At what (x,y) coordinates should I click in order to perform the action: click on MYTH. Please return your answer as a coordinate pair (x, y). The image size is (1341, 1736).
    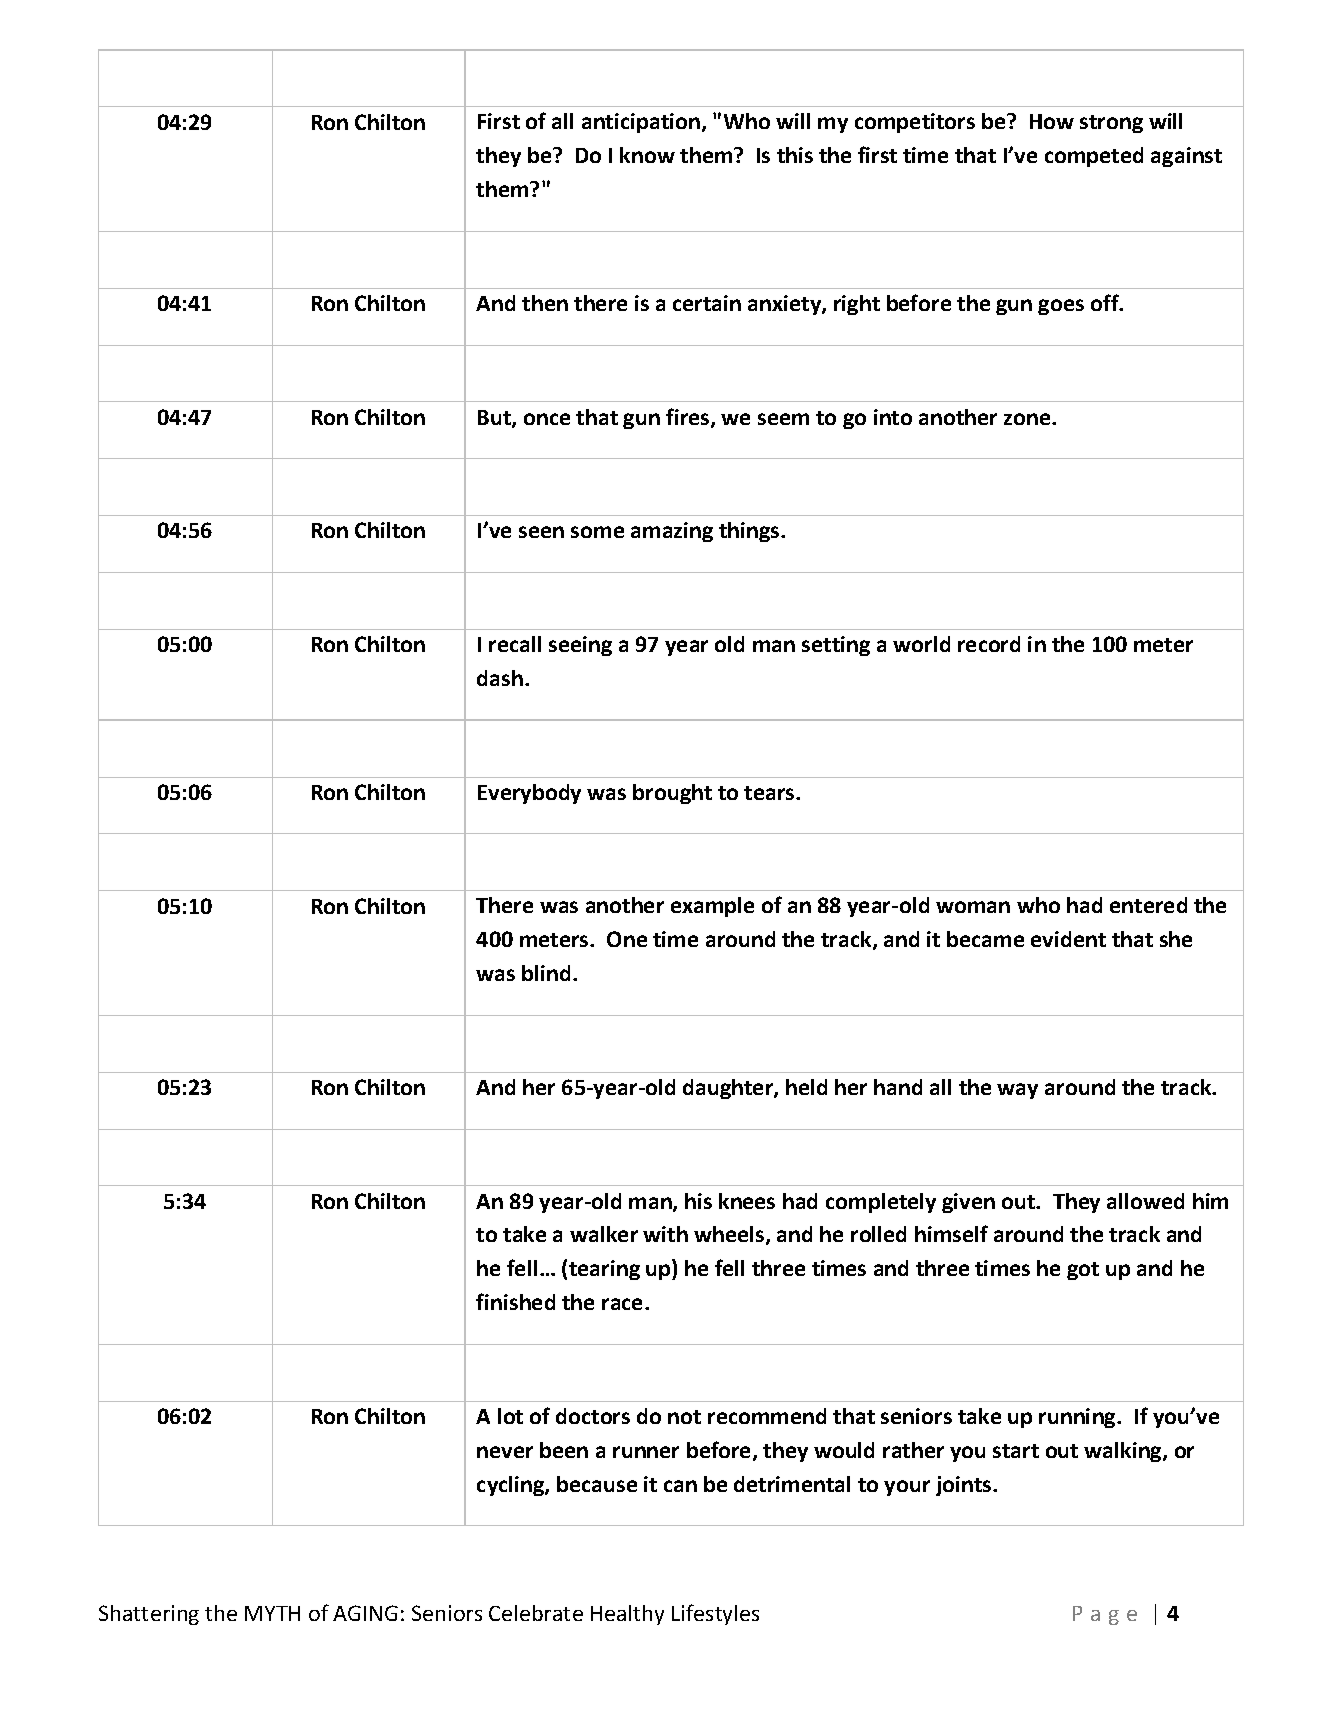
    Looking at the image, I should click on (272, 1613).
